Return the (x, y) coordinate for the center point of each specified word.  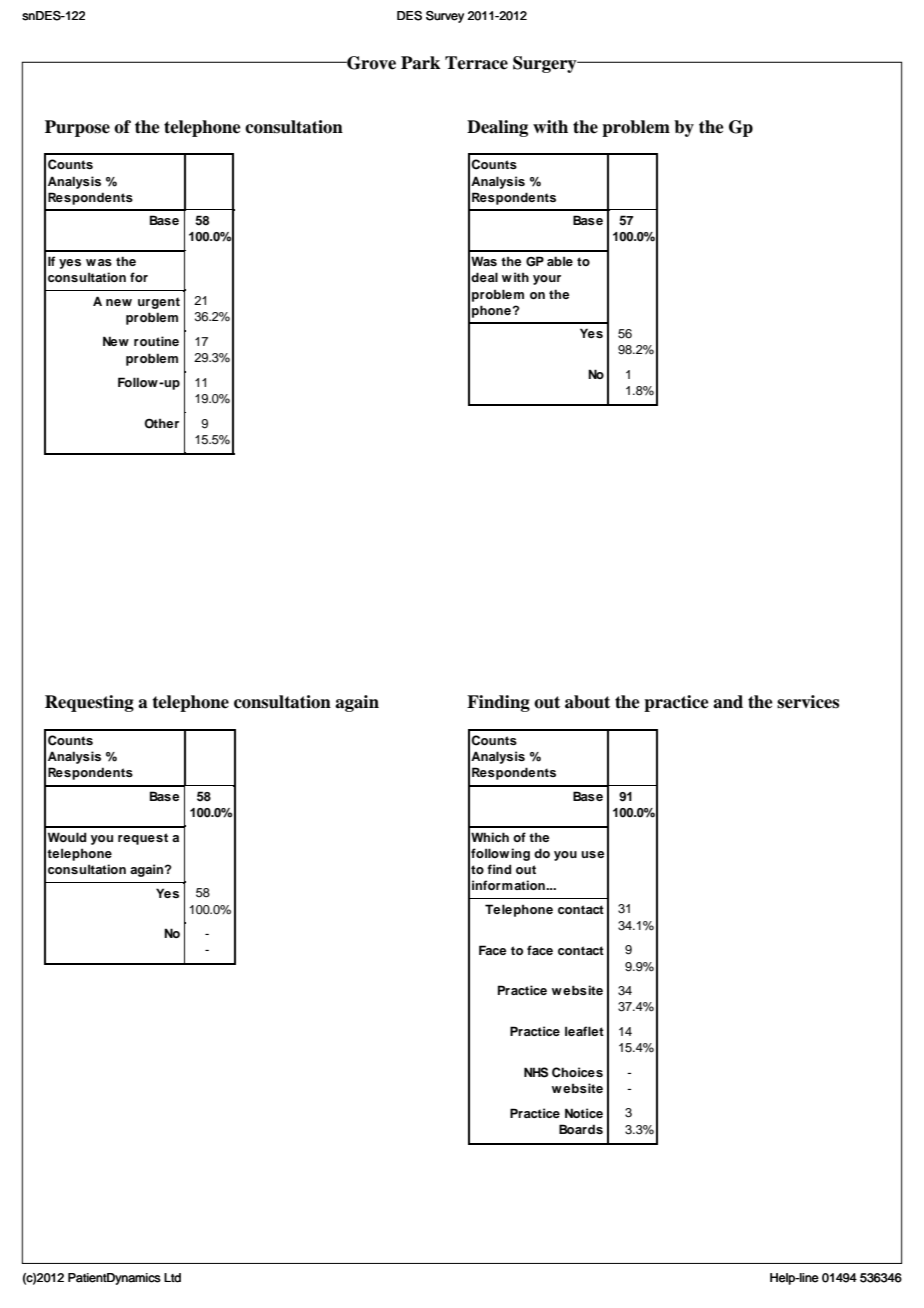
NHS (536, 1072)
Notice (584, 1113)
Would (67, 837)
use (592, 854)
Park (420, 63)
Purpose (77, 128)
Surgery (546, 64)
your (547, 280)
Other (161, 423)
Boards (581, 1129)
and (728, 702)
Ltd (172, 1278)
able (560, 261)
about (587, 702)
